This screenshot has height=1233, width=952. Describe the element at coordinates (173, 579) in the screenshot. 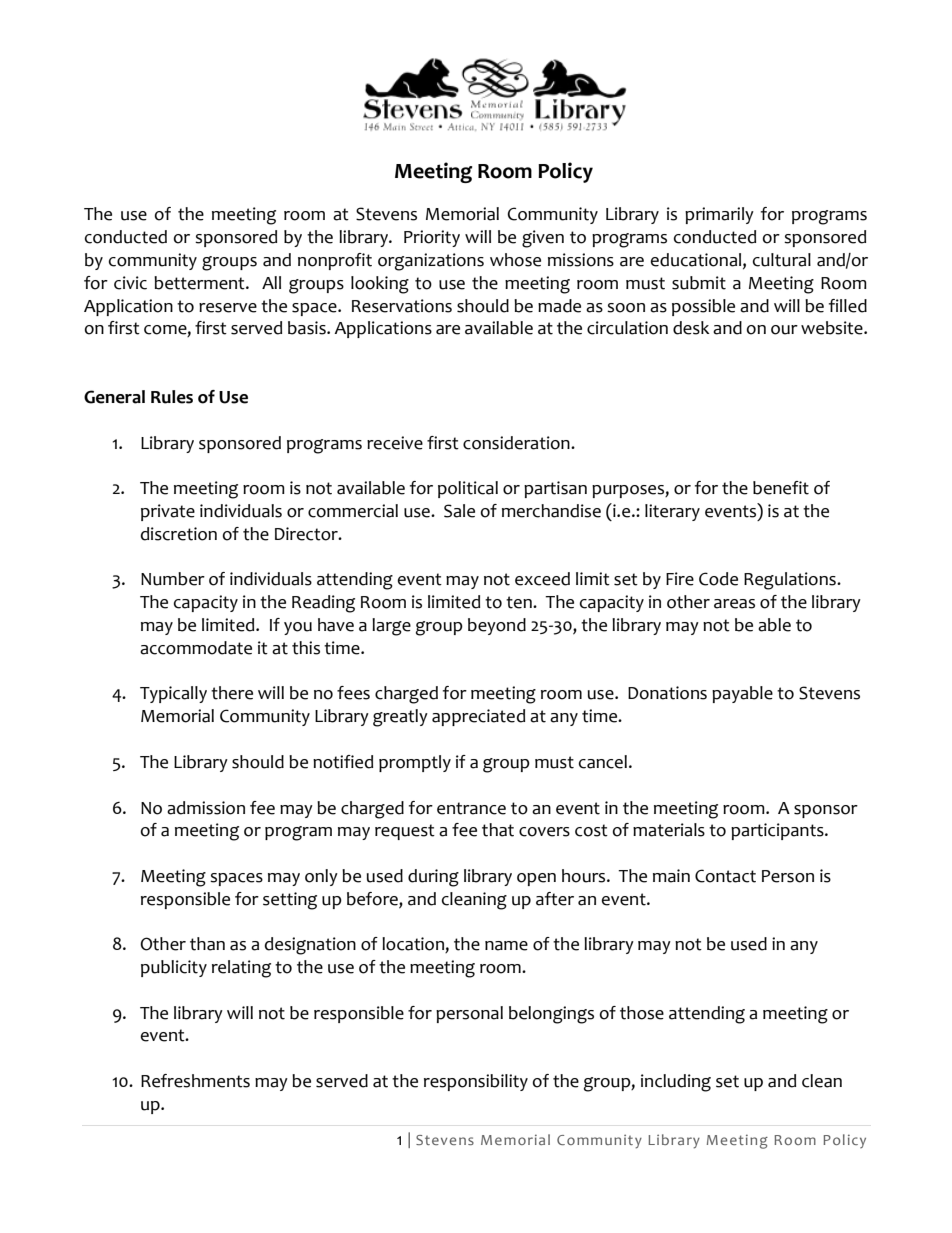

I see `Number` at that location.
